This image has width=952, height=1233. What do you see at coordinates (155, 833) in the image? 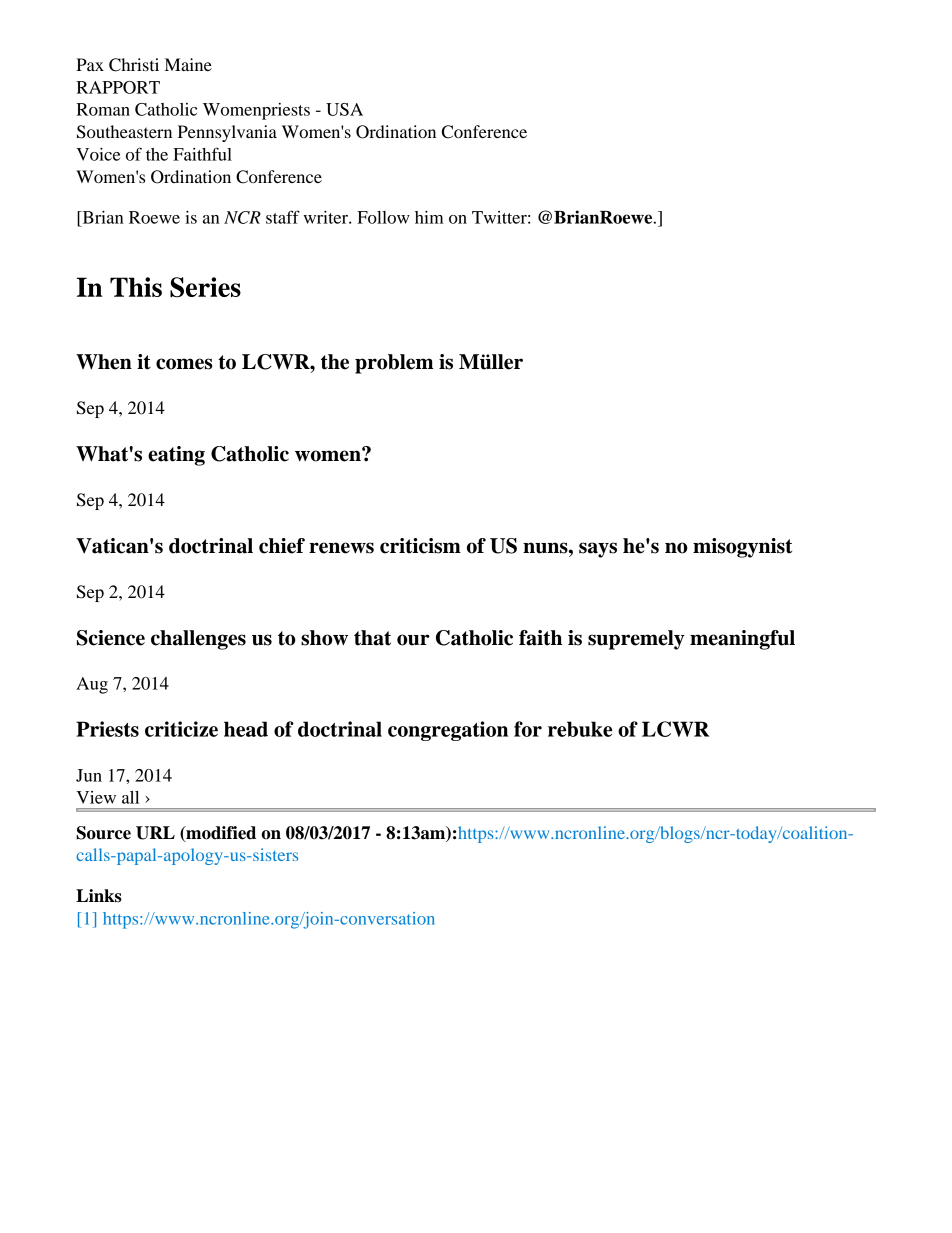
I see `URL` at bounding box center [155, 833].
